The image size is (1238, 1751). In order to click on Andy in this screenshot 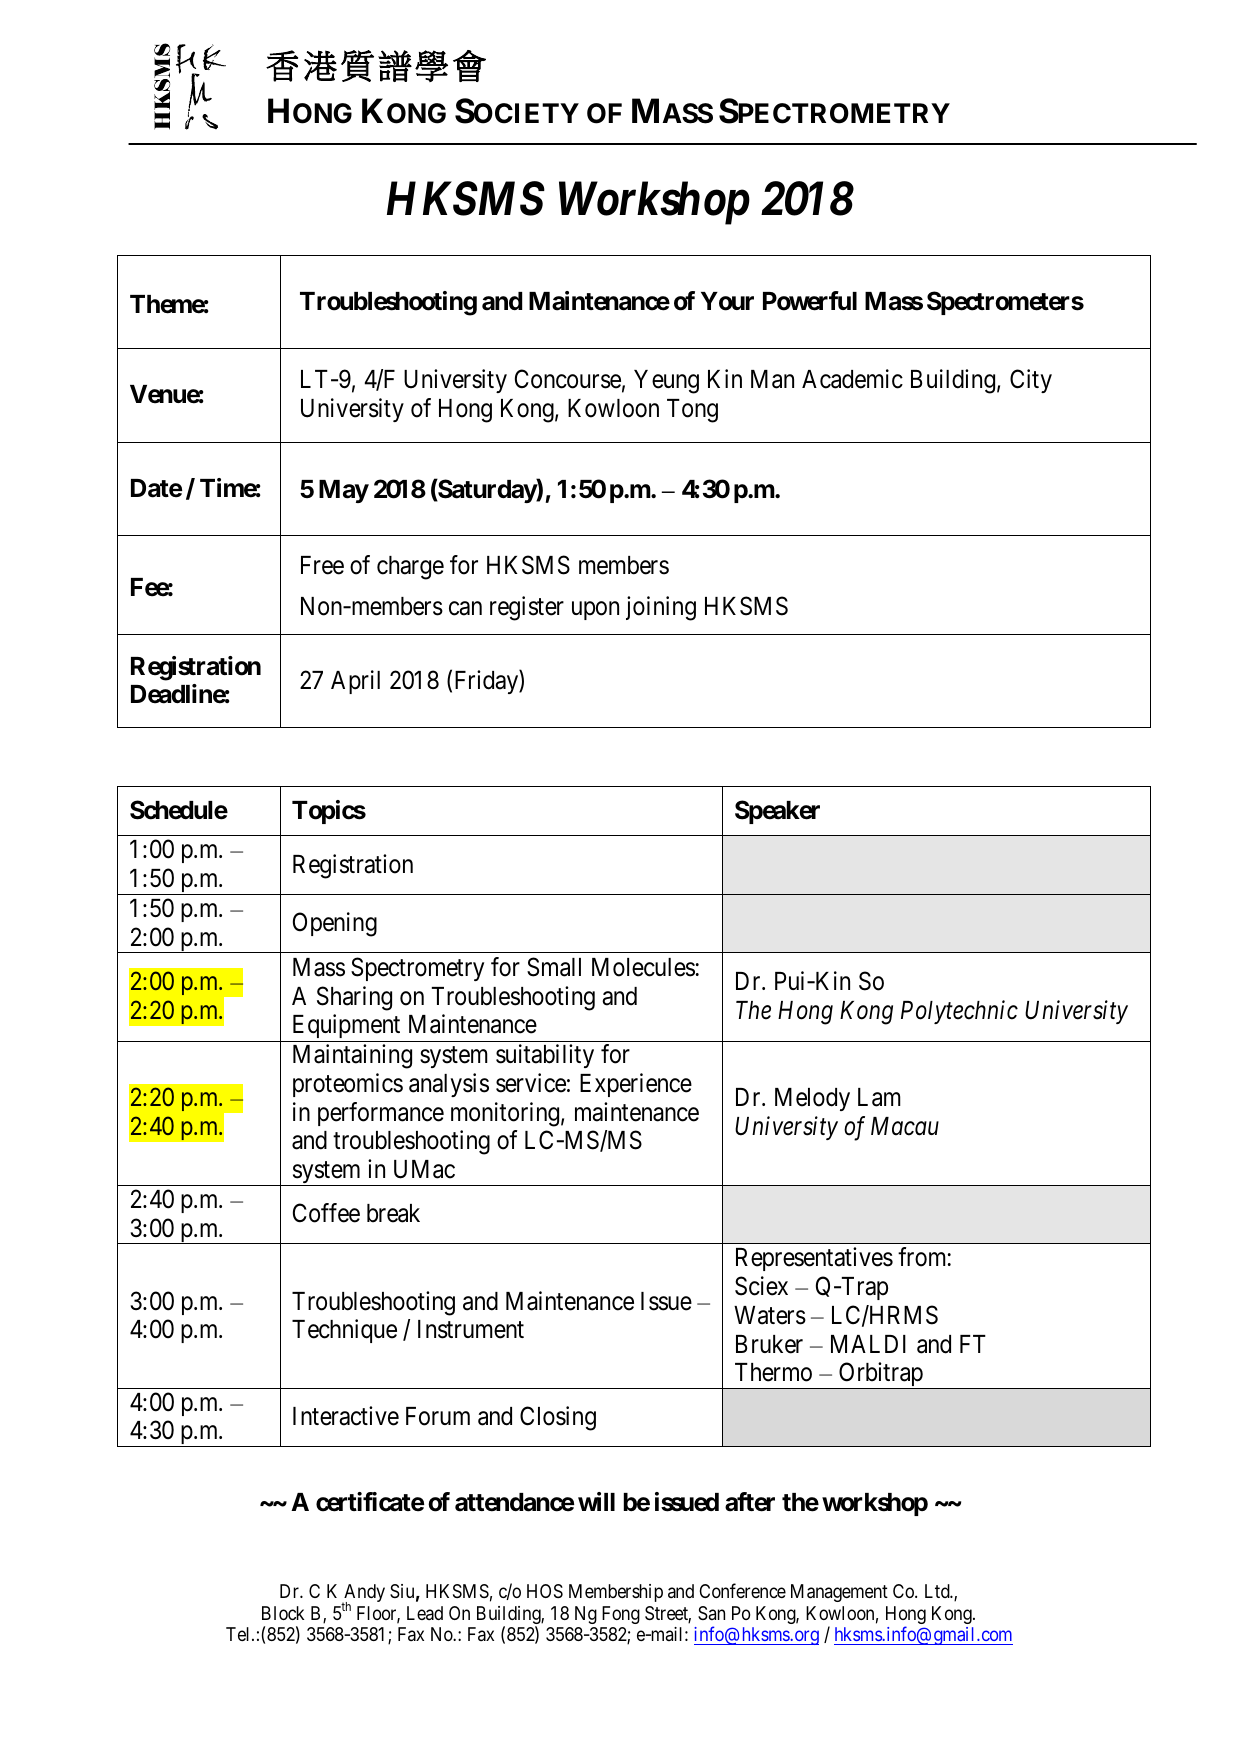, I will do `click(363, 1594)`.
